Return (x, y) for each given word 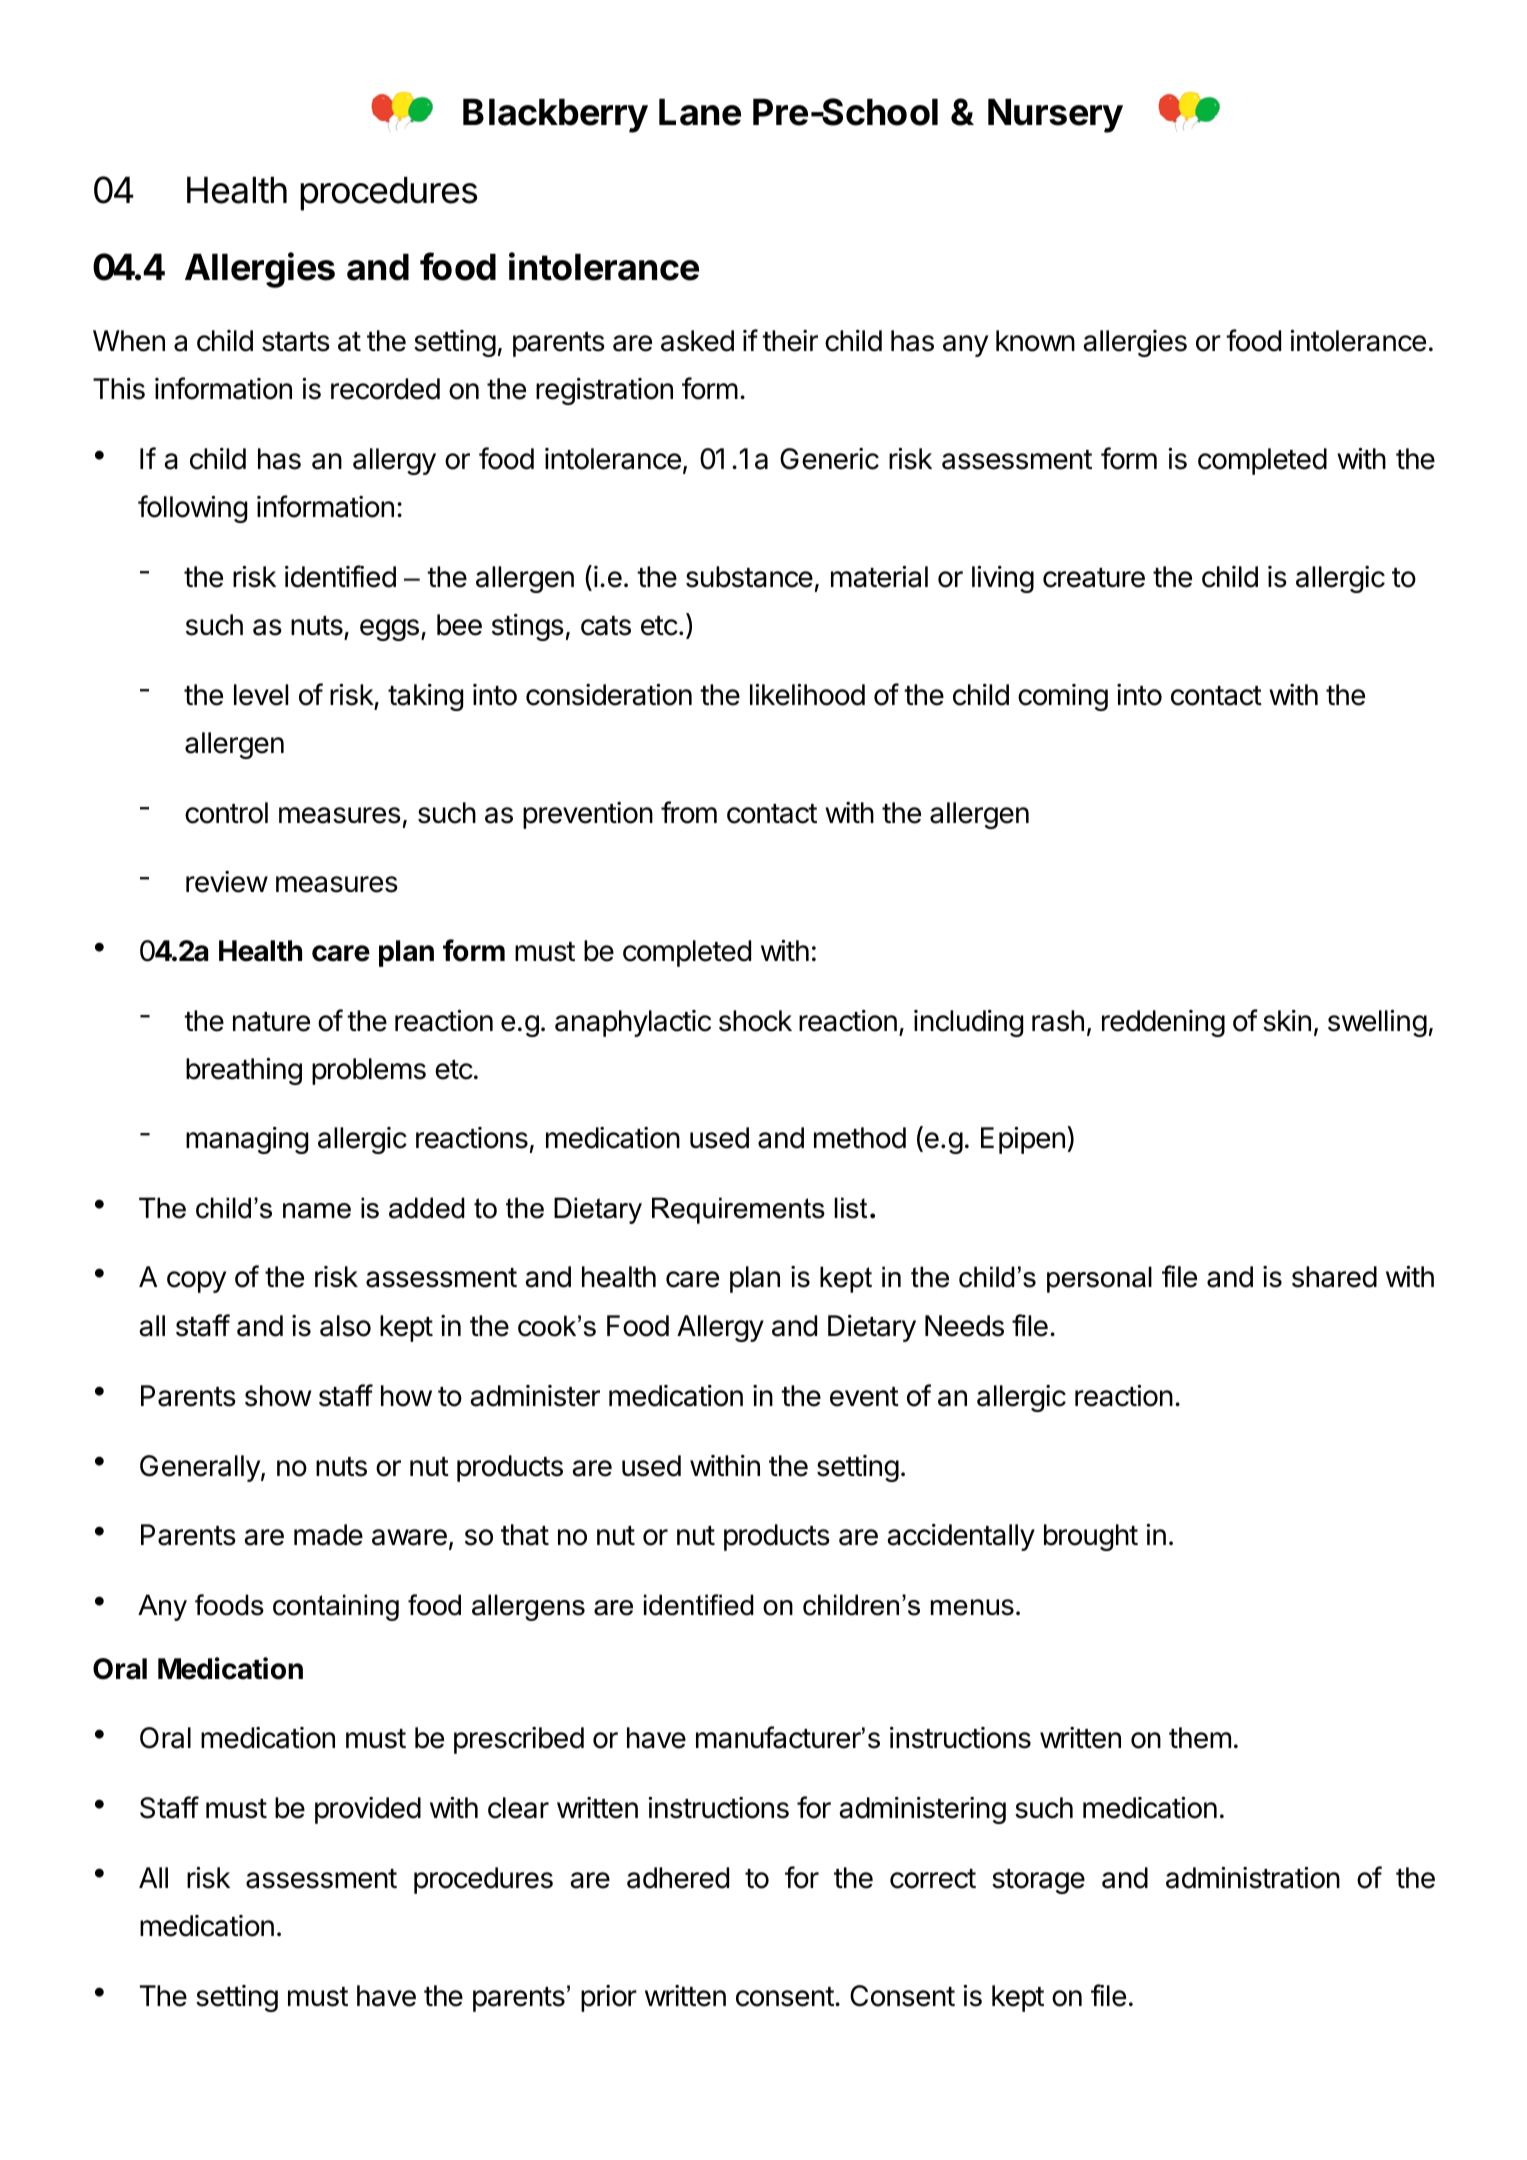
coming (1063, 697)
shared (1334, 1277)
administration (1253, 1877)
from (689, 812)
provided (368, 1810)
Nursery (1055, 115)
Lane (700, 112)
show (278, 1396)
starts (296, 342)
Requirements (738, 1210)
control (226, 813)
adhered (678, 1878)
